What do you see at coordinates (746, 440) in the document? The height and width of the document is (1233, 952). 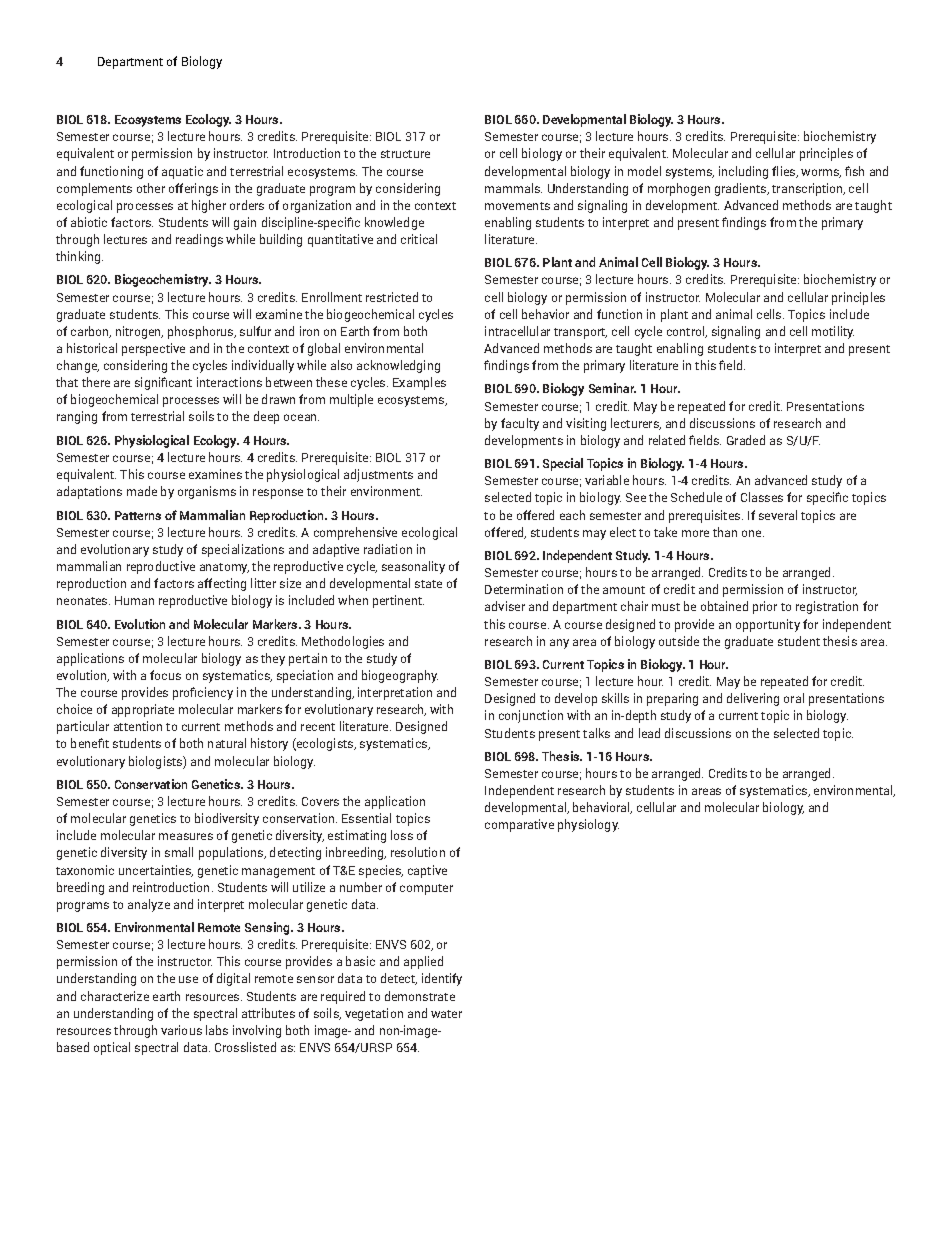 I see `Graded` at bounding box center [746, 440].
